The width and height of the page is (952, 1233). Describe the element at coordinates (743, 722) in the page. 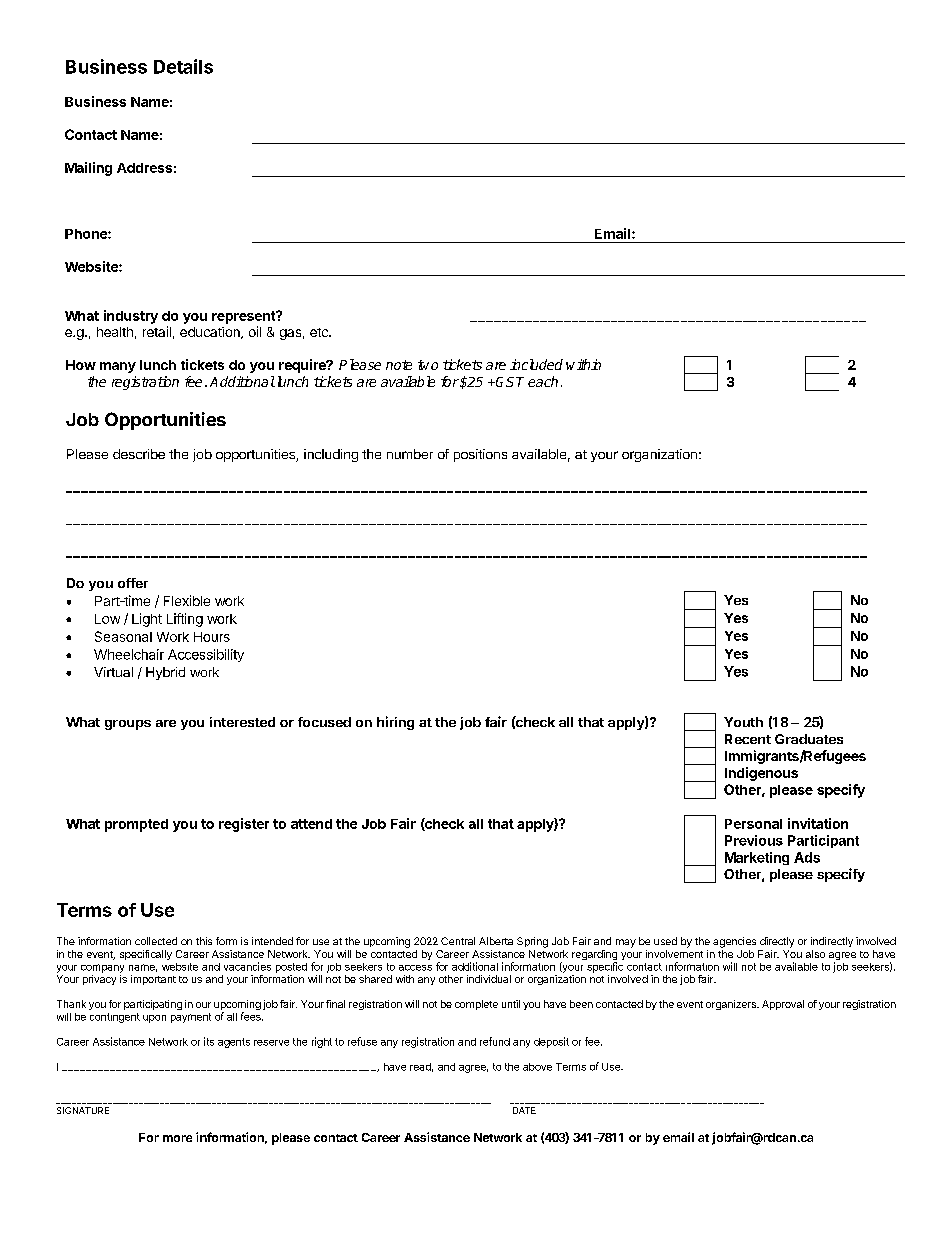

I see `Youth` at that location.
